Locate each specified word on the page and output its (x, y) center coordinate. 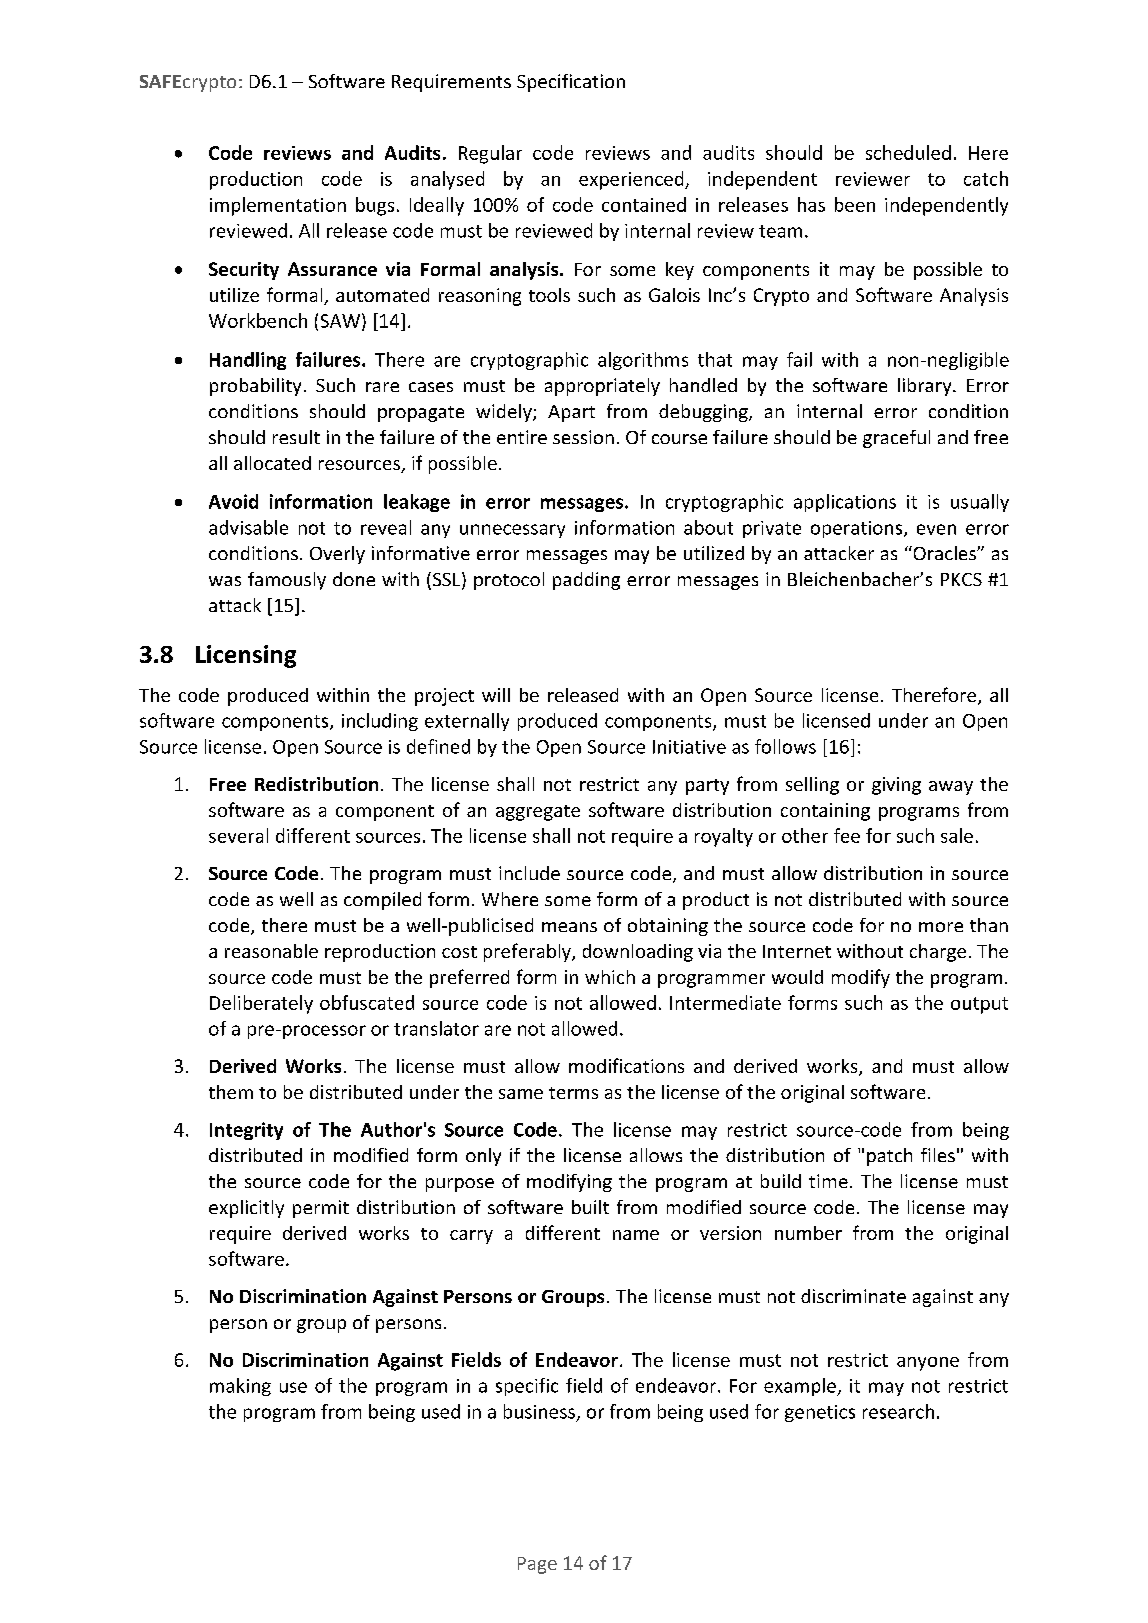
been (855, 204)
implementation (278, 206)
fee (847, 835)
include (529, 873)
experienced (632, 180)
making (240, 1387)
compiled (382, 901)
